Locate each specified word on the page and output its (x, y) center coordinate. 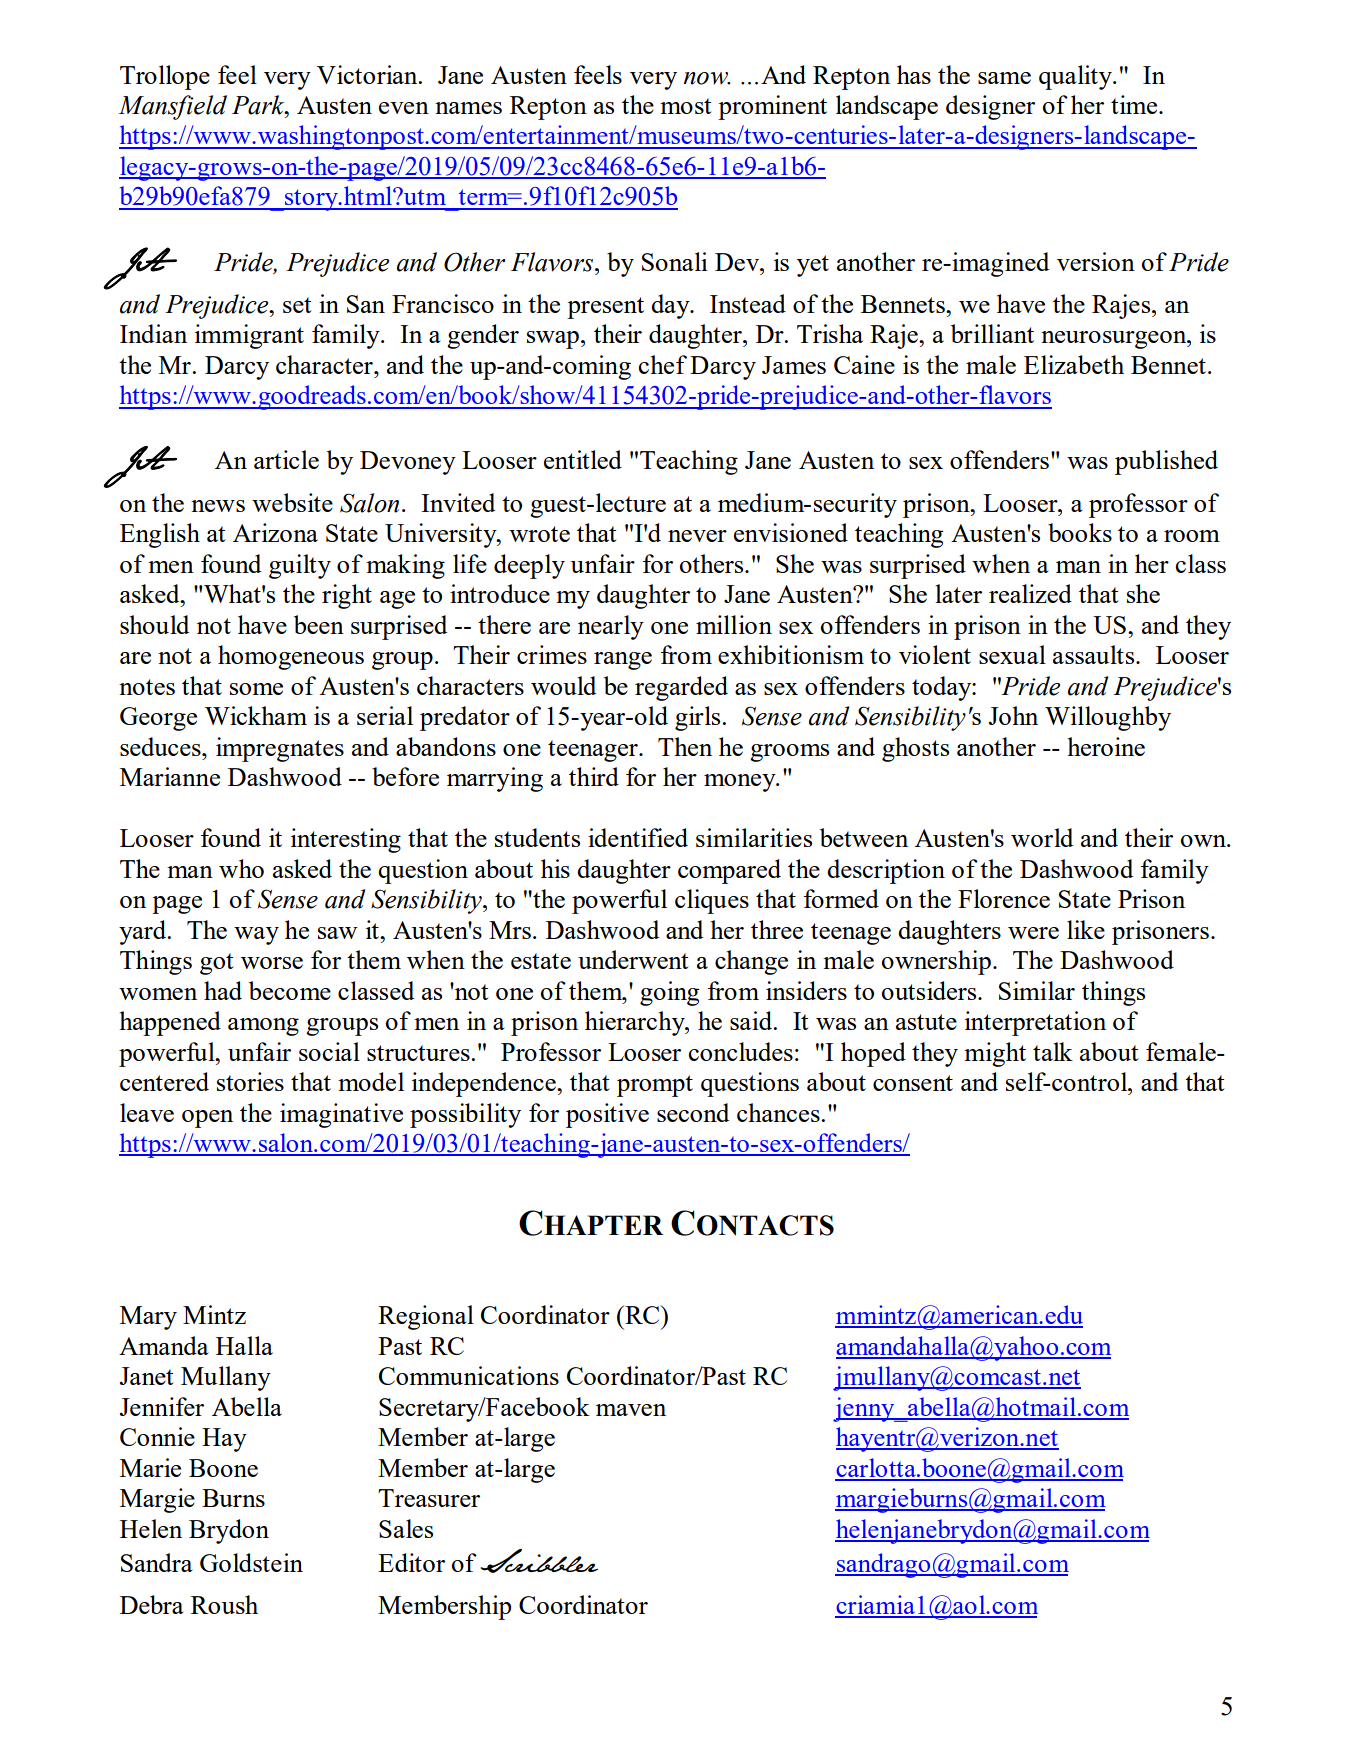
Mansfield (172, 107)
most (686, 106)
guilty (300, 566)
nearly (611, 627)
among (263, 1027)
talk (1053, 1051)
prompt (655, 1086)
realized (1030, 593)
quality (1076, 77)
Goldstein (251, 1562)
